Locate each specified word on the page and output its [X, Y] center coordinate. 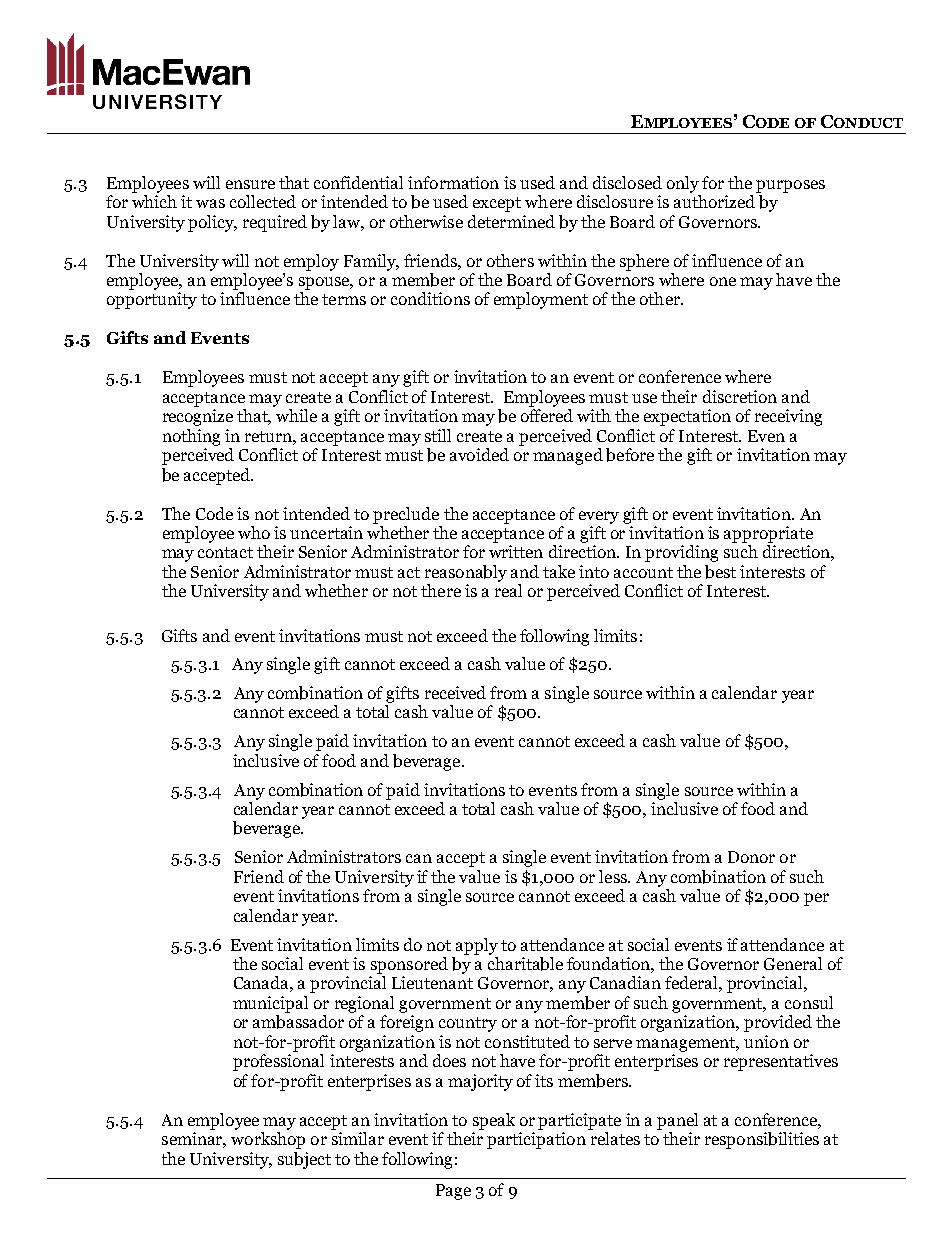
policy [212, 223]
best [720, 572]
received [455, 692]
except [497, 204]
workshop [268, 1140]
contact [225, 552]
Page [453, 1192]
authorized [714, 201]
